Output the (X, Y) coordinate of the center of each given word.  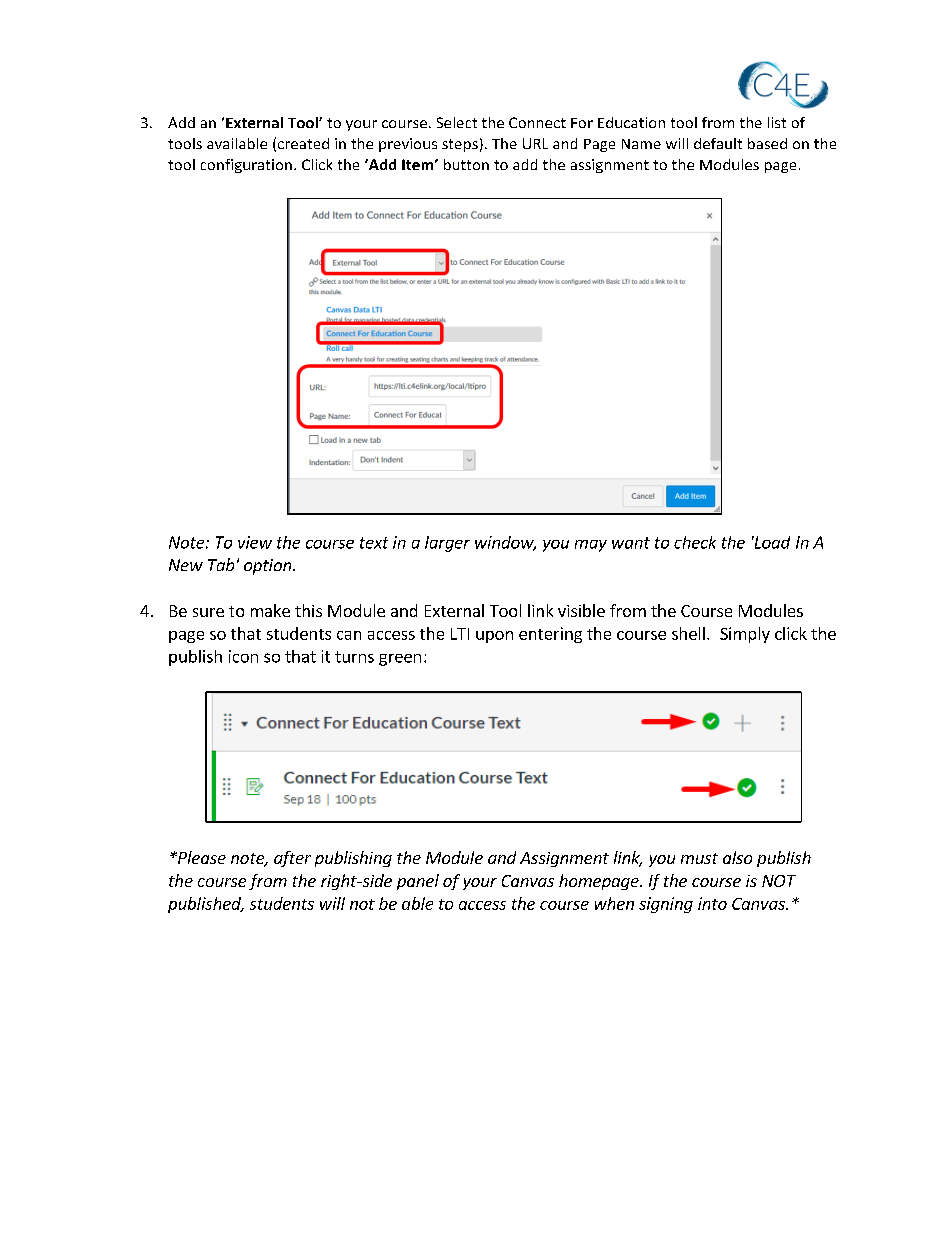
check (695, 542)
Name (641, 144)
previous (408, 145)
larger (447, 544)
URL (535, 143)
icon (243, 656)
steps (460, 145)
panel (418, 882)
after (292, 859)
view (255, 542)
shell (688, 633)
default (718, 143)
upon (494, 637)
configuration (246, 166)
